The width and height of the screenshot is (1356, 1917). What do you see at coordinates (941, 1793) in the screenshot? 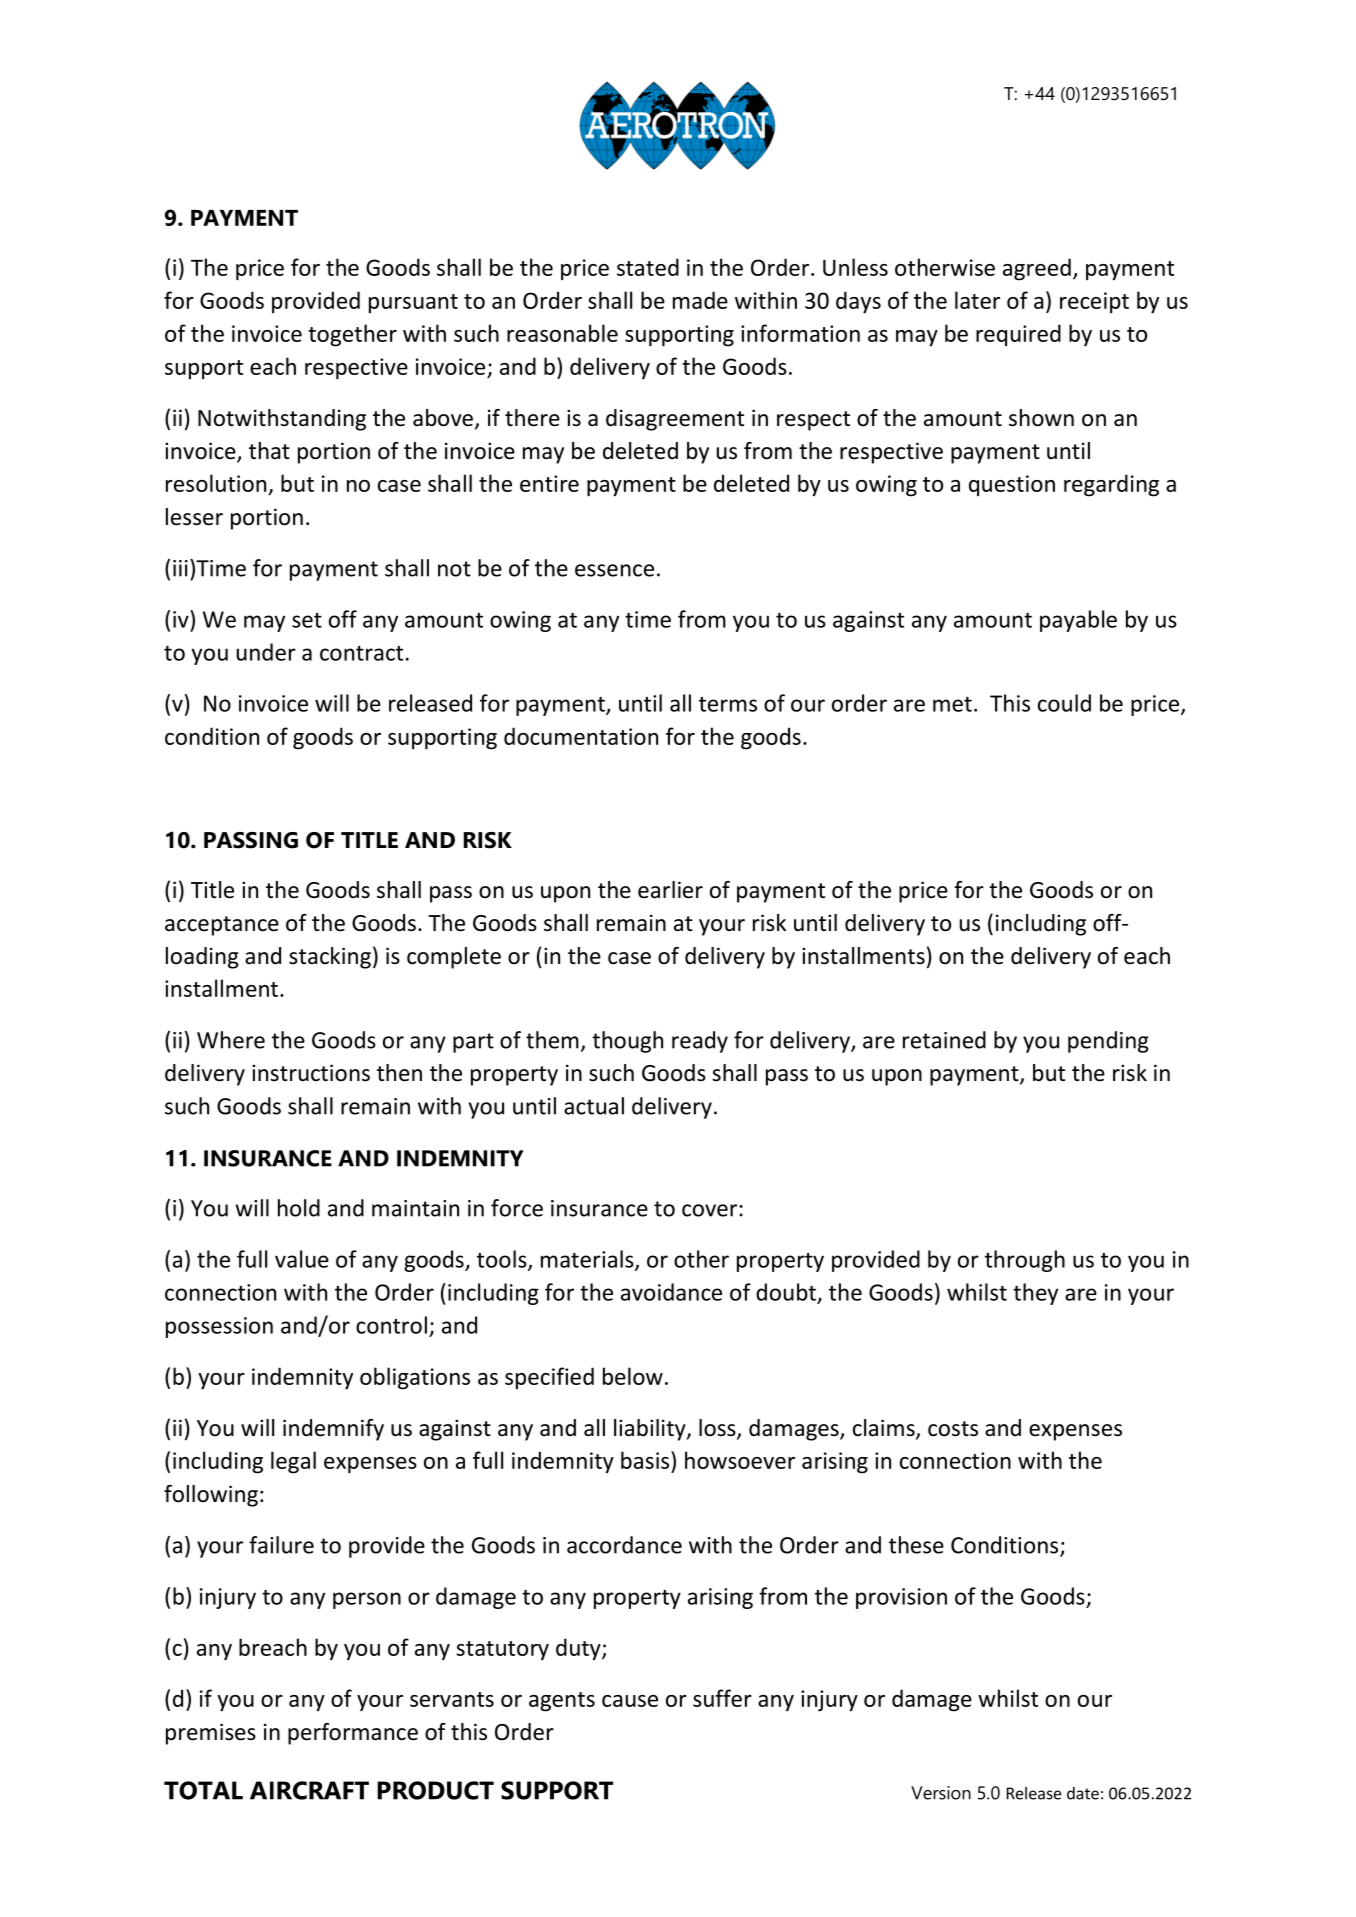
I see `Version` at bounding box center [941, 1793].
